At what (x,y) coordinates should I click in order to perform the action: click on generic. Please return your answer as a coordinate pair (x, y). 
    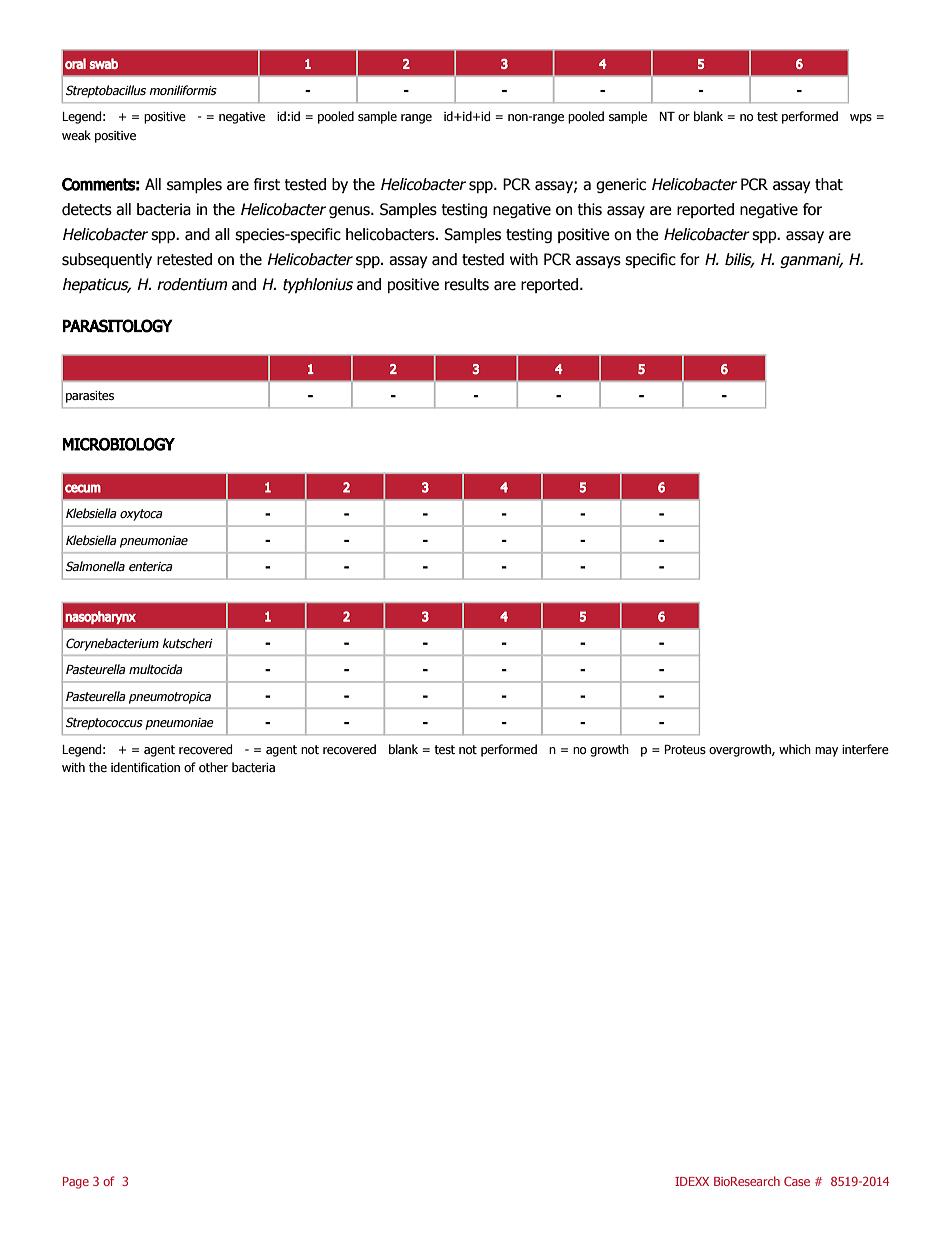
    Looking at the image, I should click on (621, 185).
